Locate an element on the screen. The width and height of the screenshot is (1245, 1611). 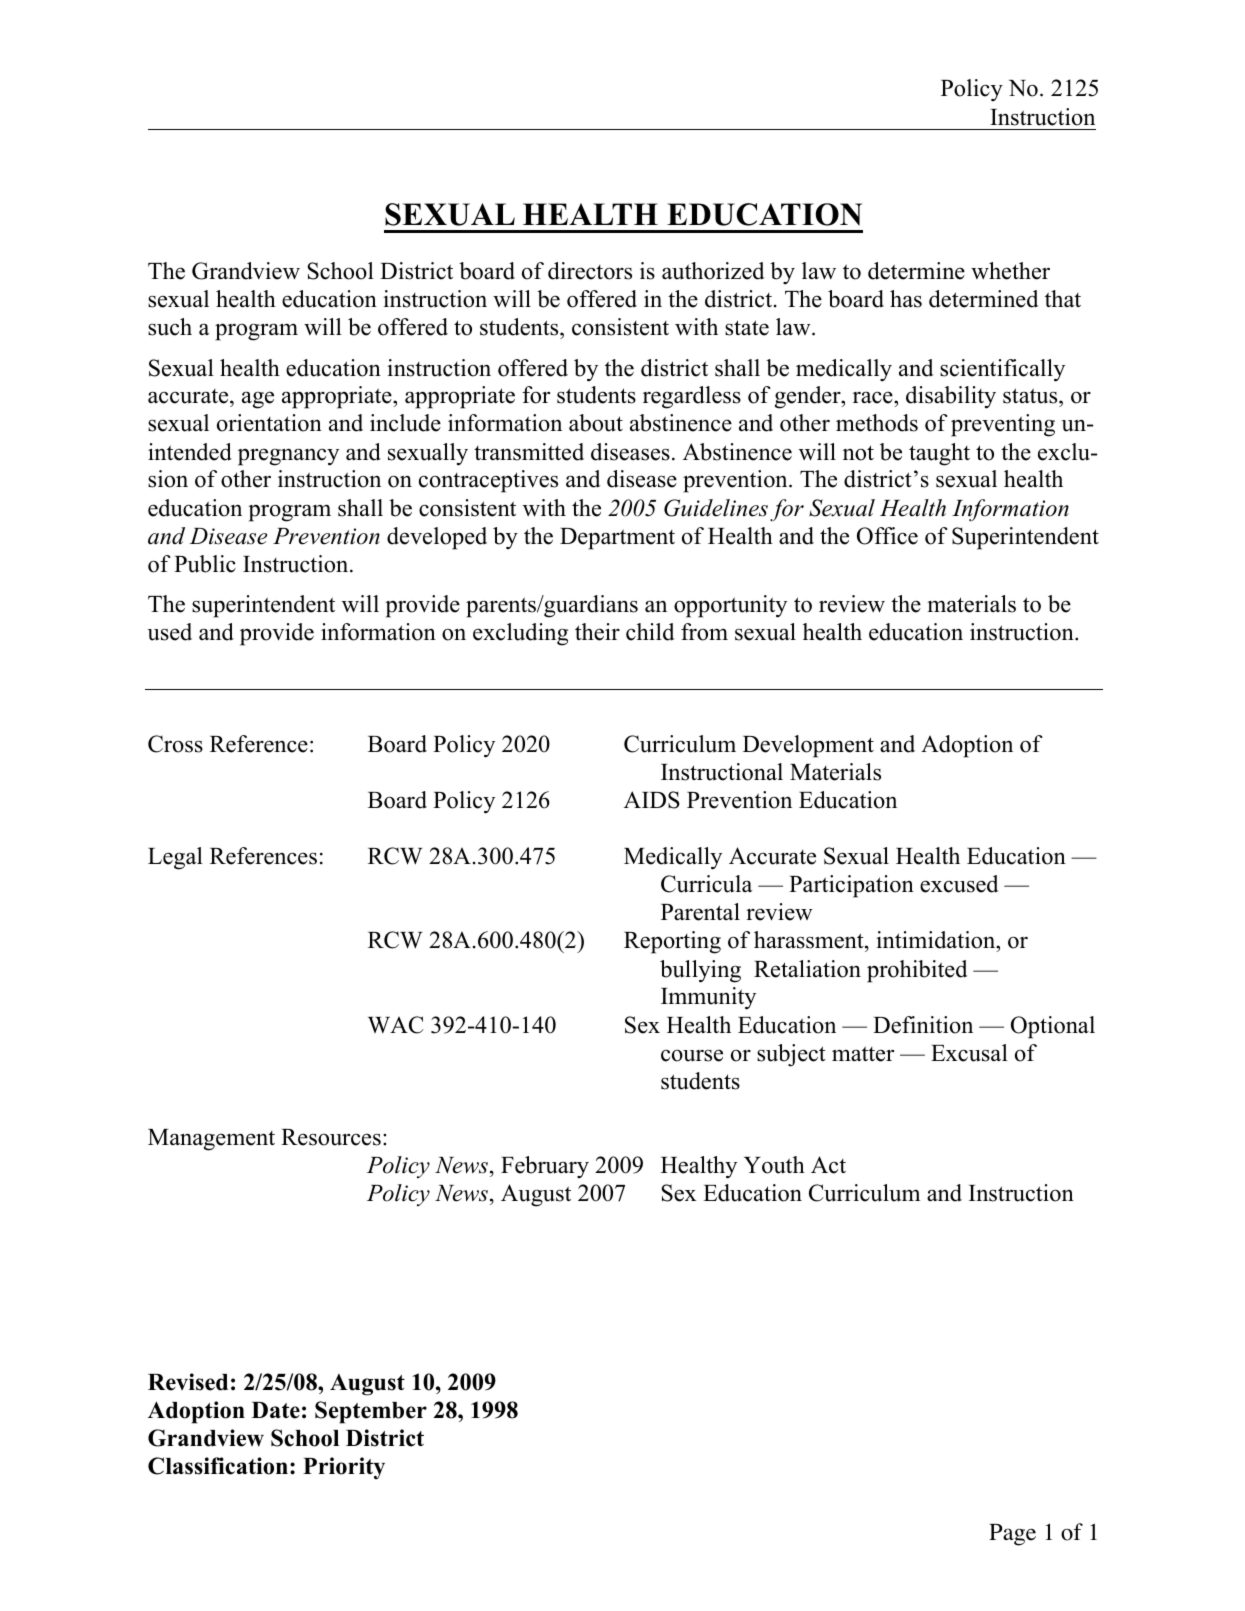
Classification is located at coordinates (218, 1466).
